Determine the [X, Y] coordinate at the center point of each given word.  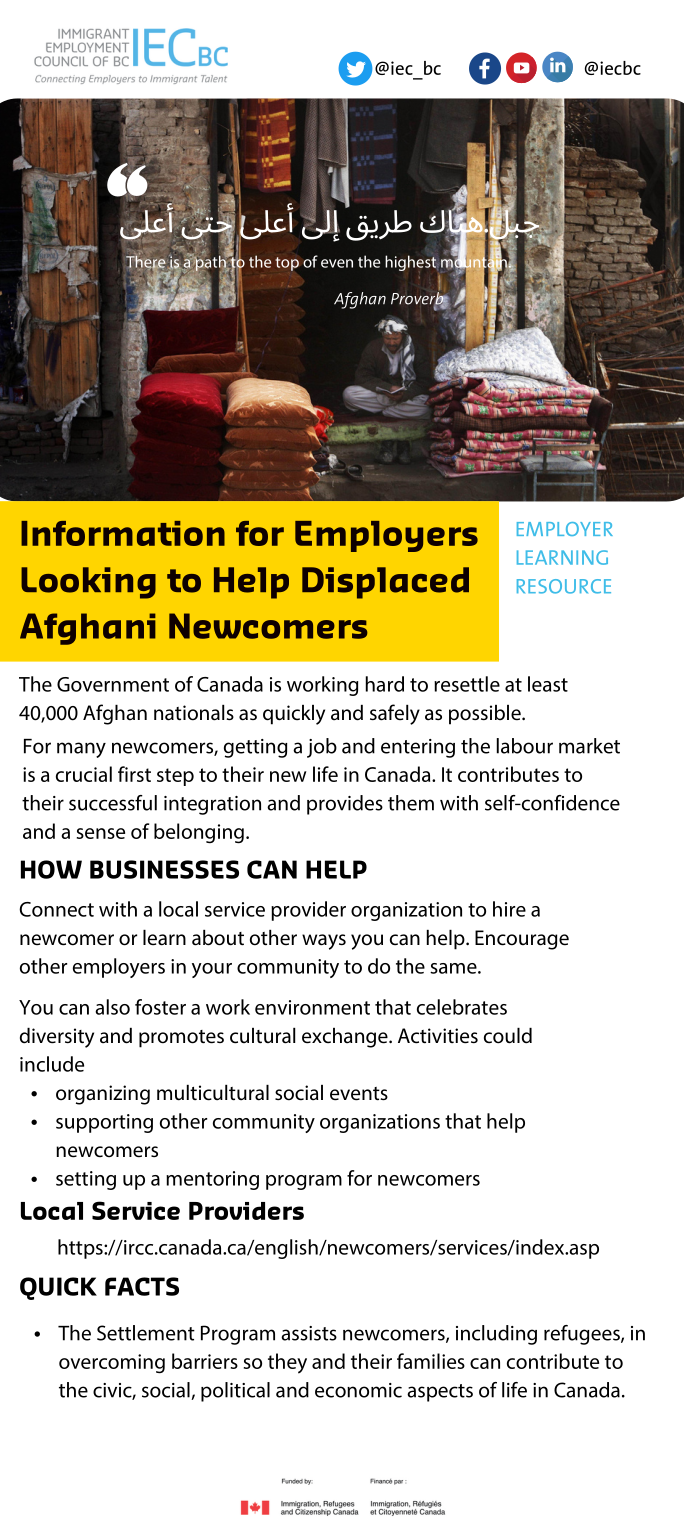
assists [309, 1333]
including [496, 1335]
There [146, 261]
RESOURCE [564, 586]
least [548, 684]
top [287, 264]
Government [113, 684]
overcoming [112, 1364]
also [112, 1007]
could [508, 1036]
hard [385, 684]
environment [312, 1007]
